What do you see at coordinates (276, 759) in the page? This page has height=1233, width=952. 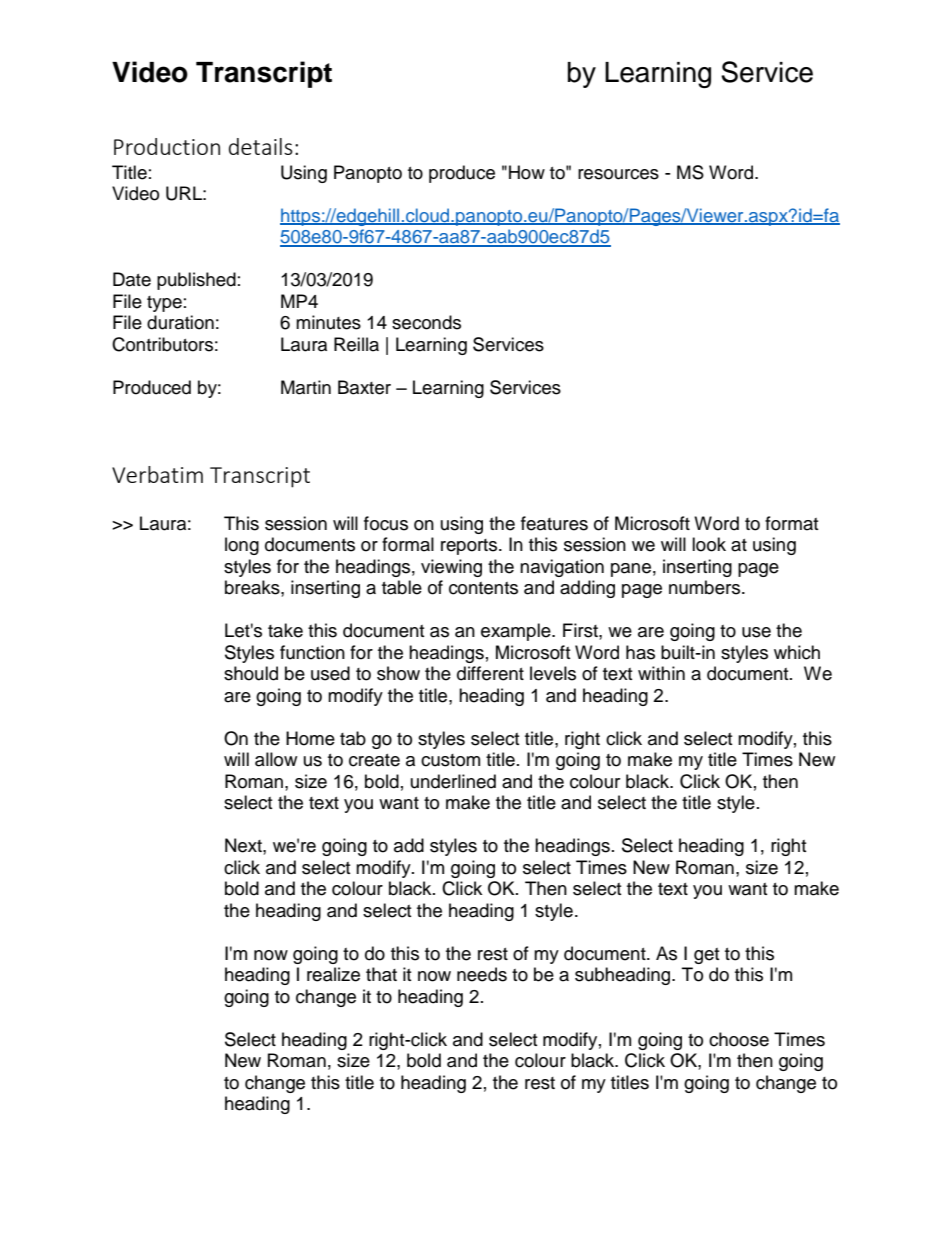 I see `allow` at bounding box center [276, 759].
